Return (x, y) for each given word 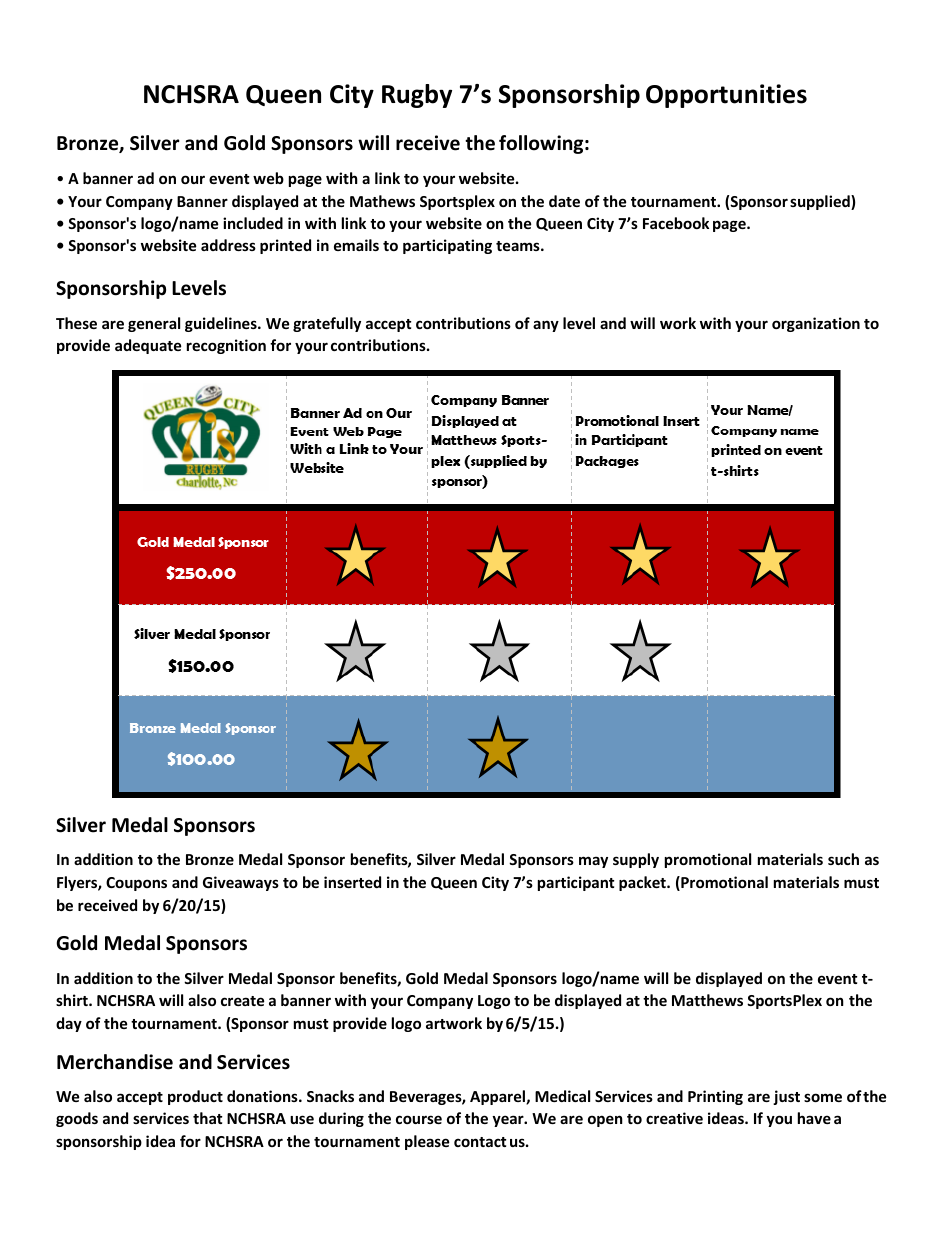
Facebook (676, 223)
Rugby (417, 96)
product (195, 1097)
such (843, 859)
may (593, 862)
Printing (715, 1097)
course (419, 1119)
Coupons (136, 884)
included (253, 223)
